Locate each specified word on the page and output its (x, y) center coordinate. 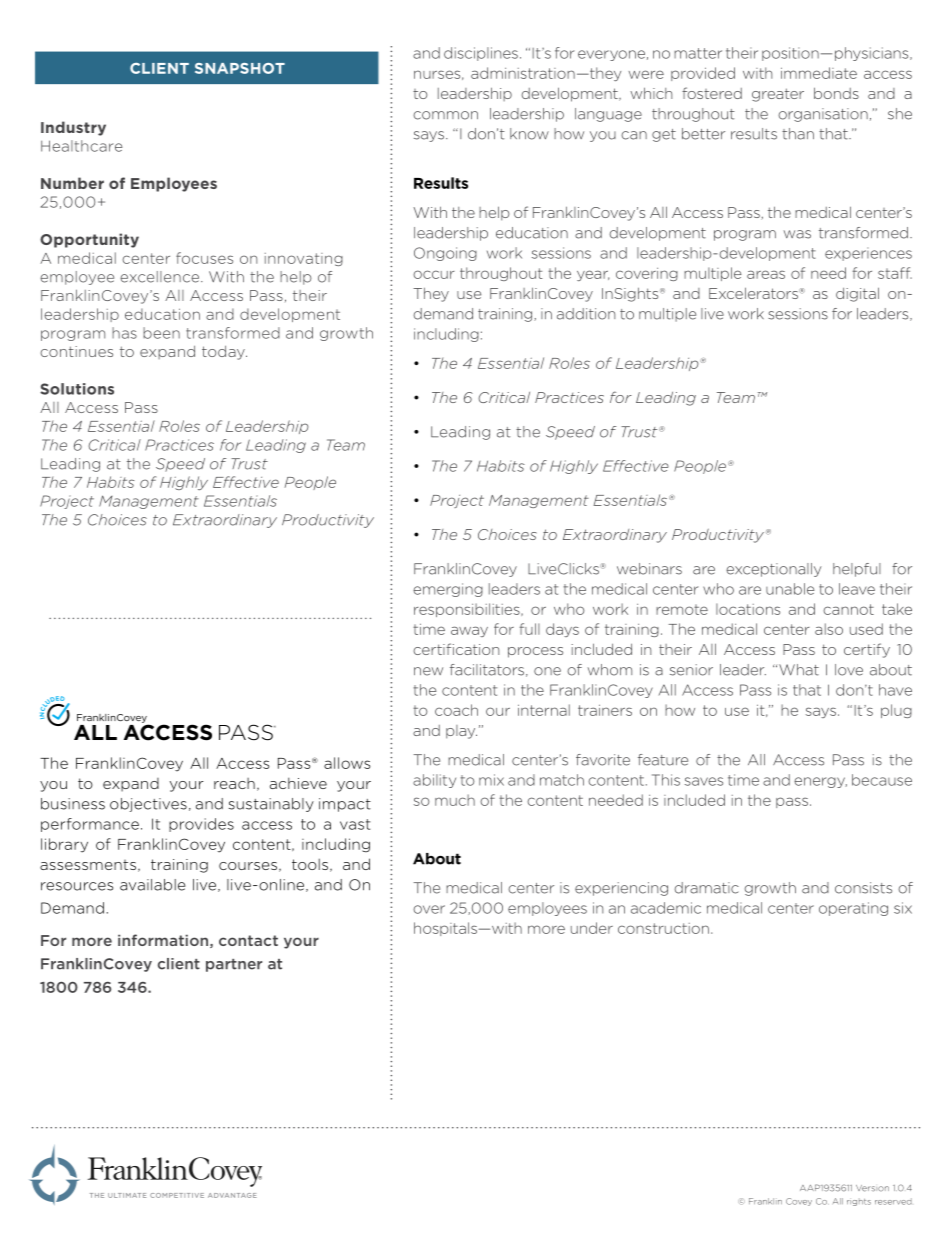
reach (234, 783)
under (592, 928)
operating (853, 909)
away (469, 631)
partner (234, 965)
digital (857, 294)
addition (586, 314)
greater (778, 95)
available (152, 885)
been (161, 333)
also (829, 629)
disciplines (481, 54)
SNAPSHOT (240, 68)
